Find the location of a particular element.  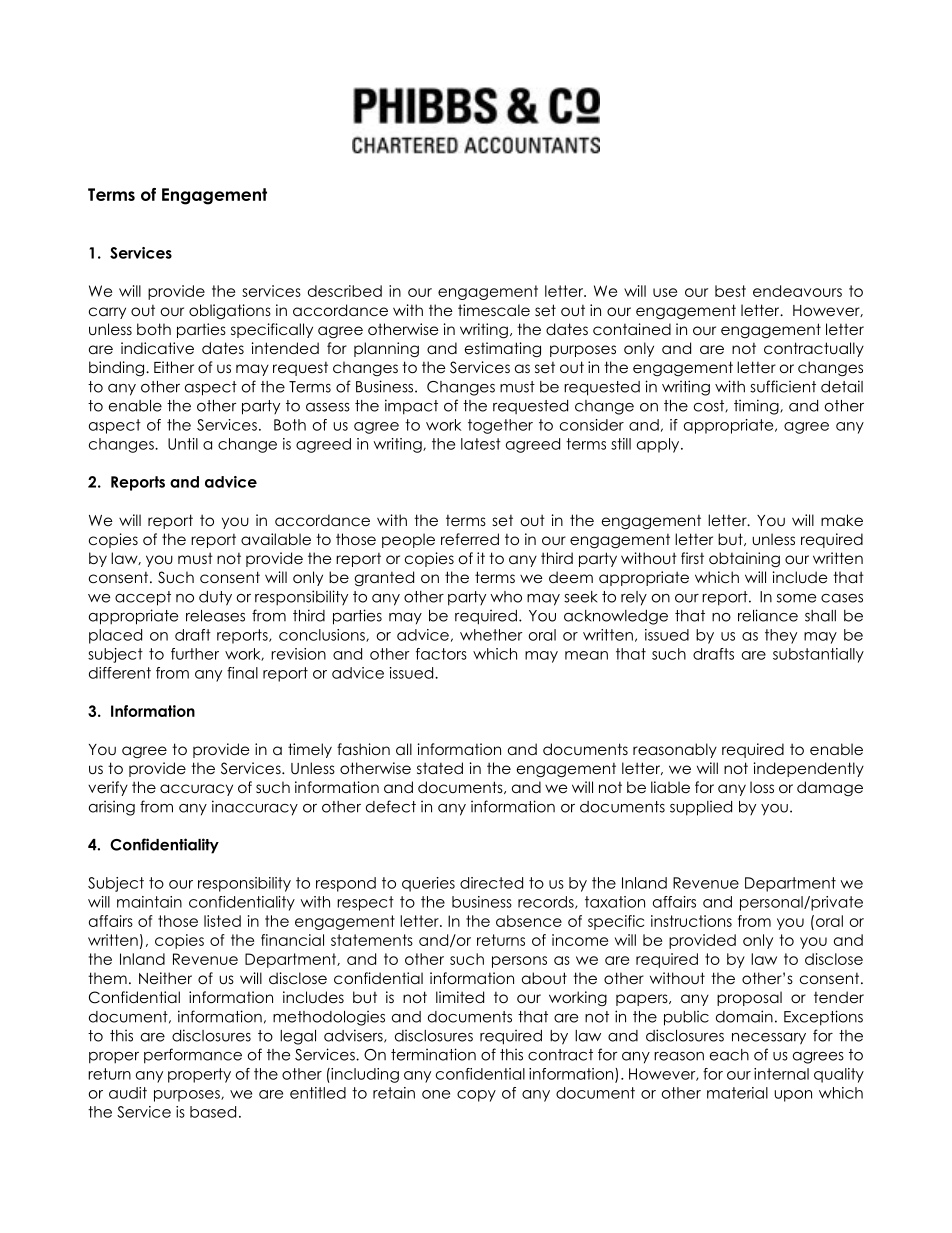

material is located at coordinates (737, 1093).
